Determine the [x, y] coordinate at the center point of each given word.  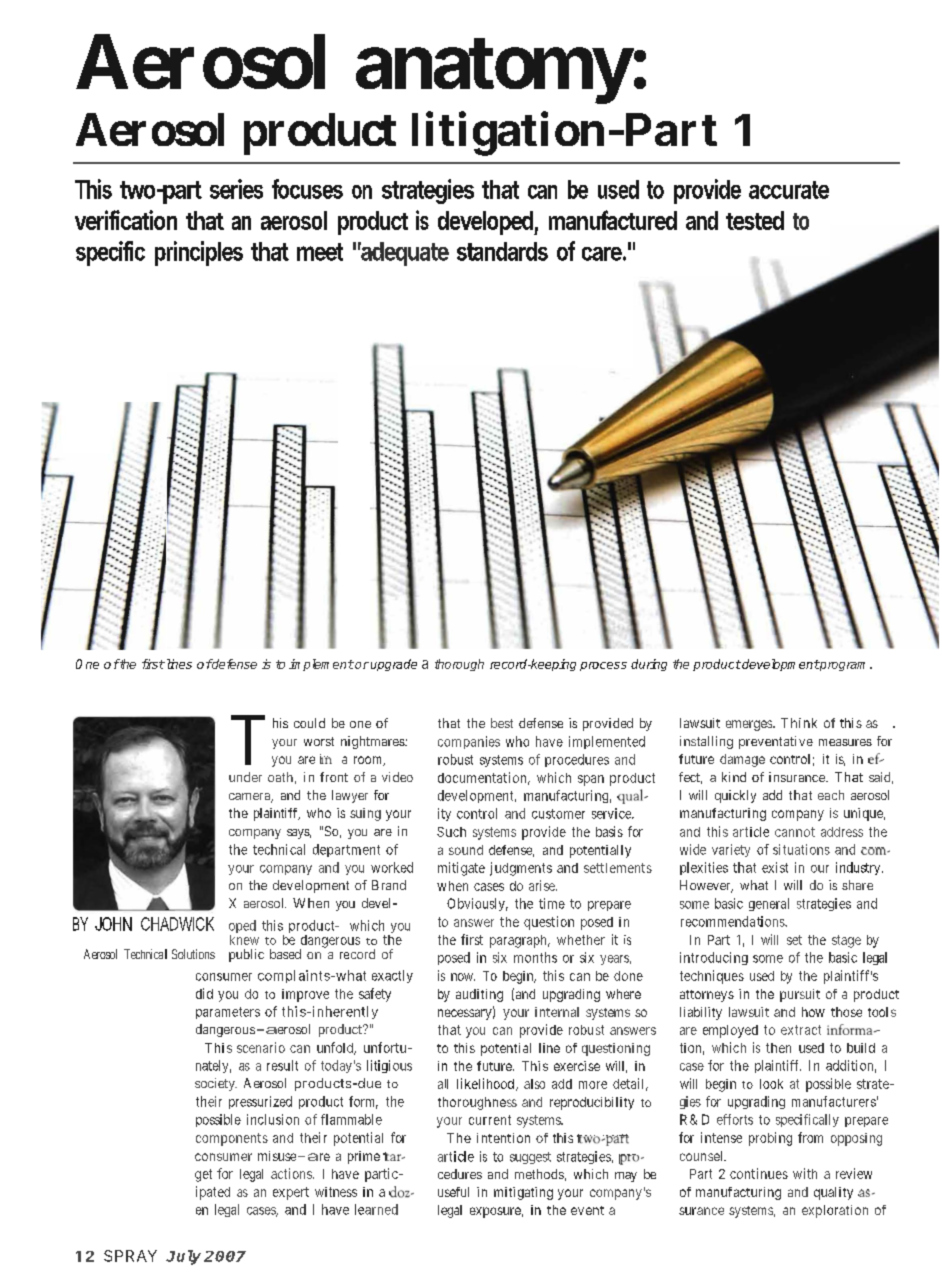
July [183, 1257]
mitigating [523, 1193]
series [236, 189]
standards [502, 251]
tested [755, 220]
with [805, 1173]
